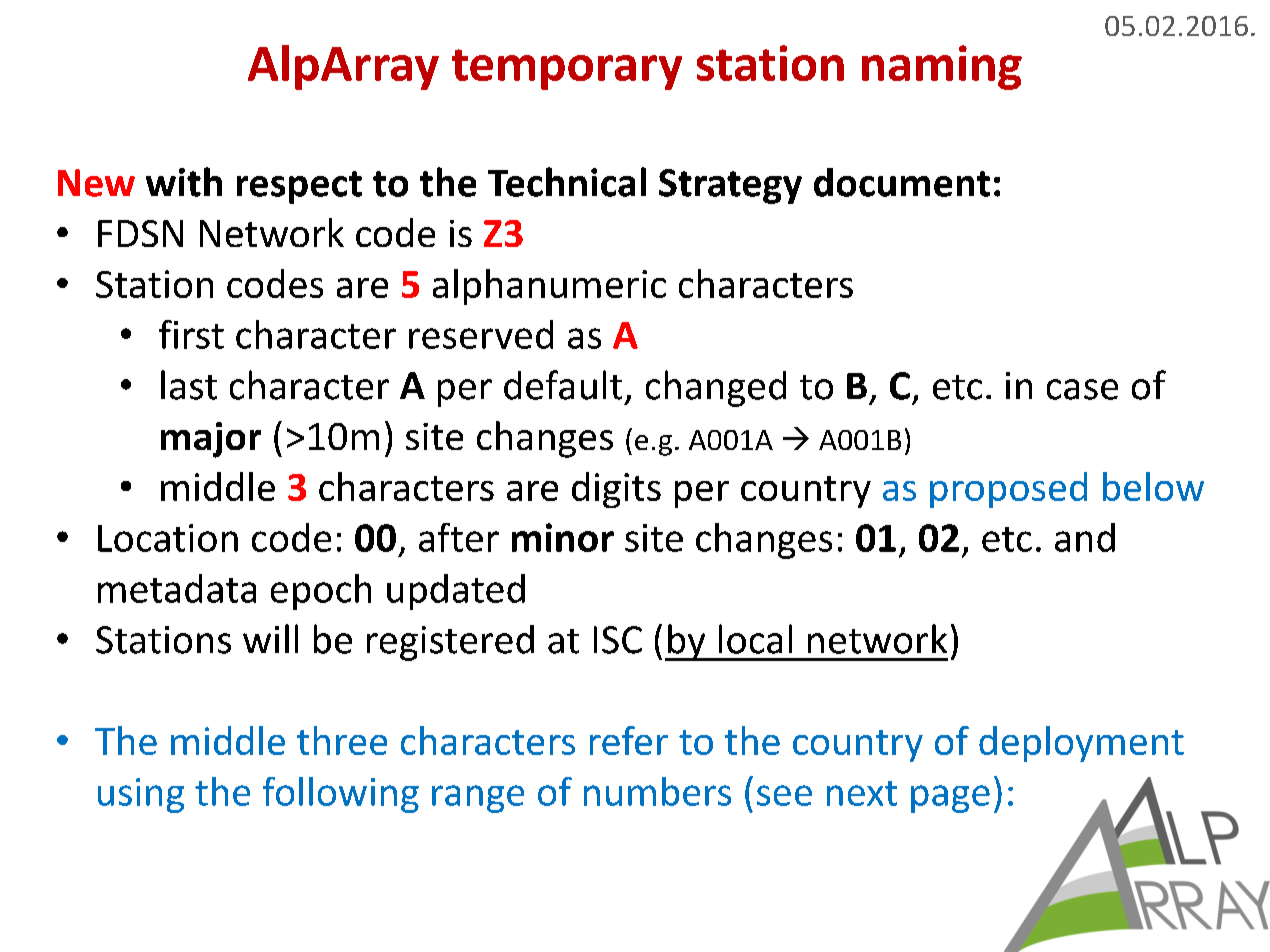 Image resolution: width=1270 pixels, height=952 pixels. Describe the element at coordinates (1082, 389) in the page. I see `case` at that location.
